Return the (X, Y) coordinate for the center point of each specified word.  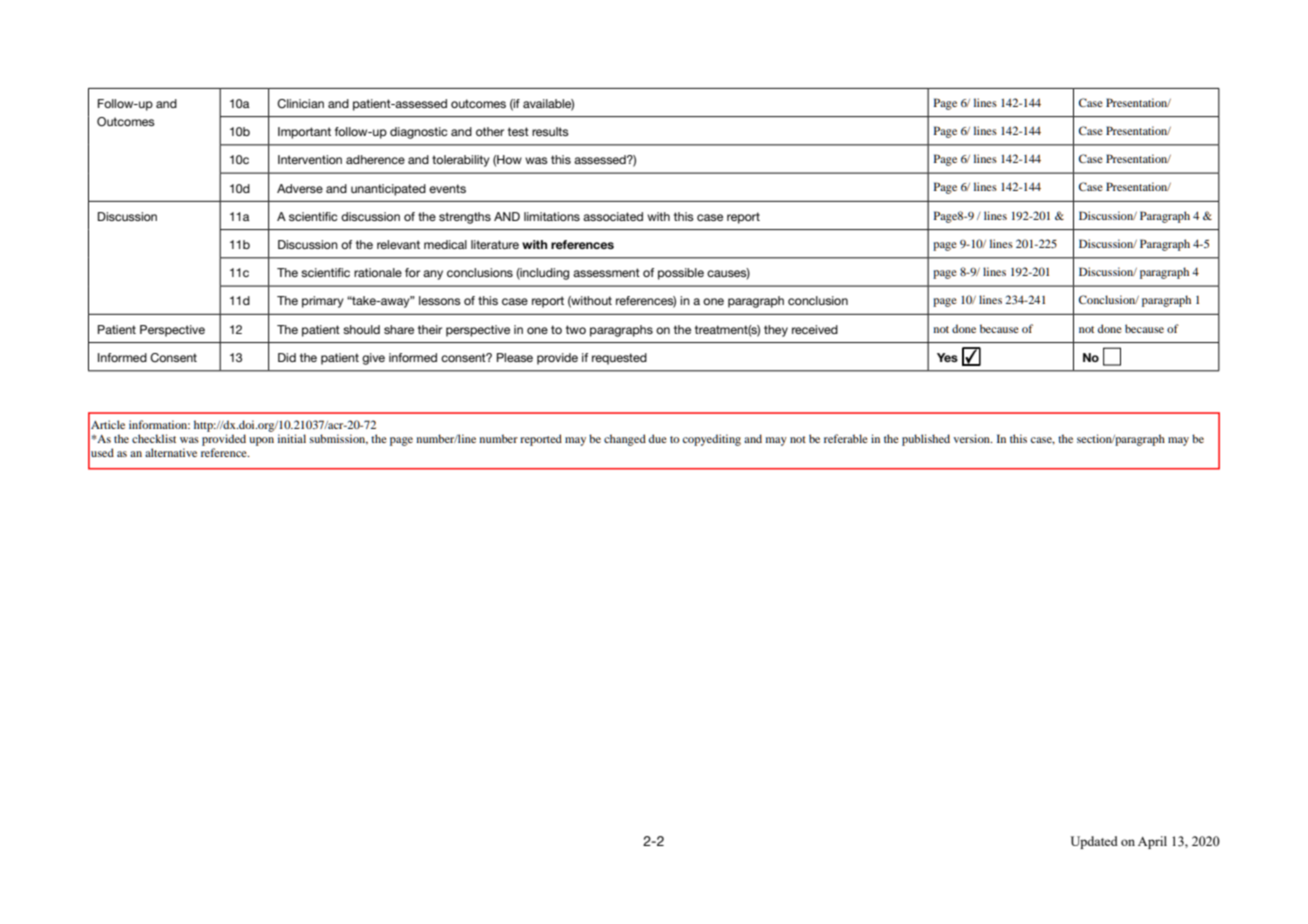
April (1152, 842)
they (776, 331)
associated (613, 216)
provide (557, 359)
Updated (1094, 842)
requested (619, 359)
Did (287, 357)
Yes (947, 357)
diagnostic (418, 133)
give (373, 359)
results (550, 131)
